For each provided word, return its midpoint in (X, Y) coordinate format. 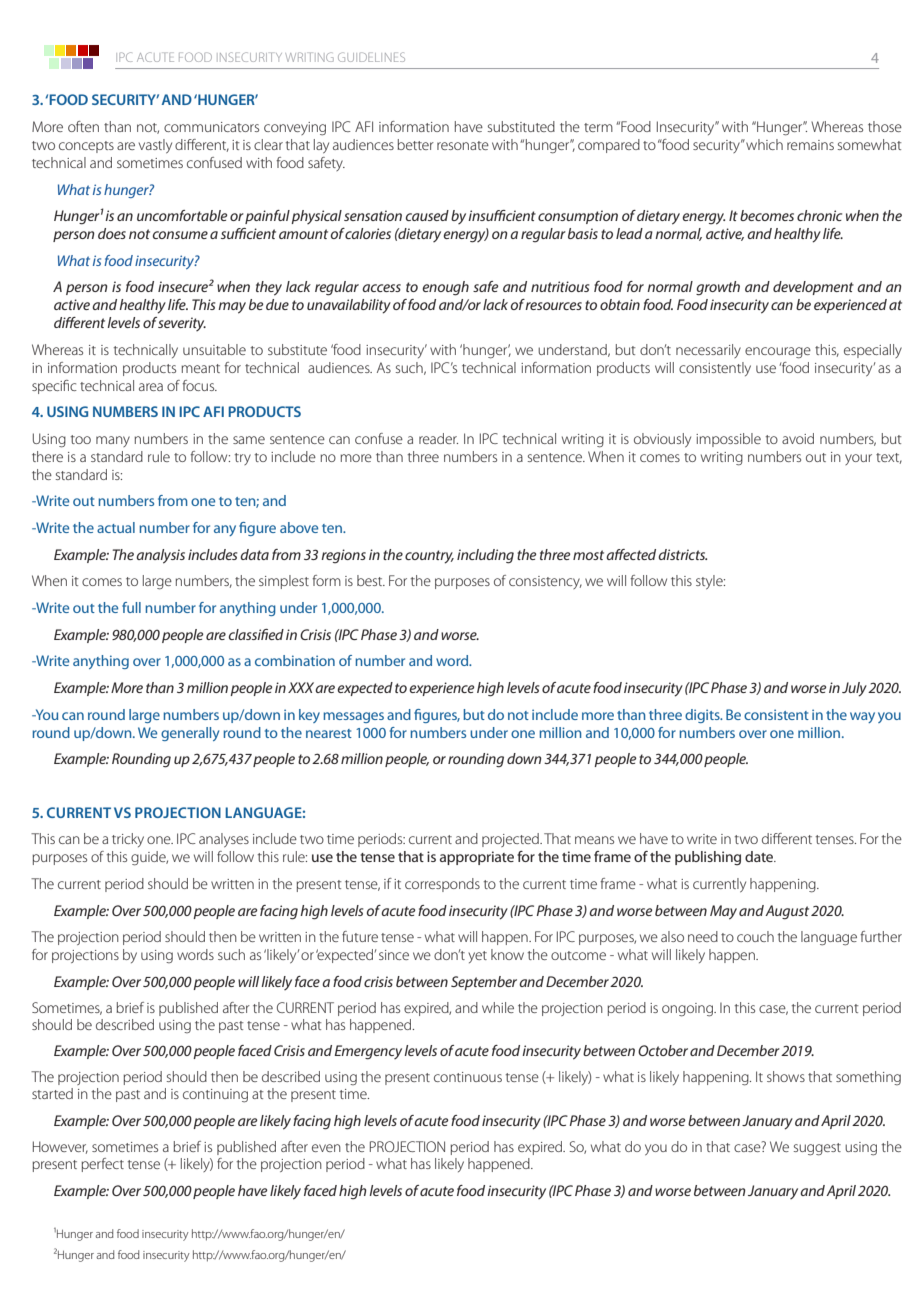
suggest (817, 1149)
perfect (102, 1165)
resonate (463, 145)
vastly (155, 146)
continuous (468, 1077)
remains (810, 145)
